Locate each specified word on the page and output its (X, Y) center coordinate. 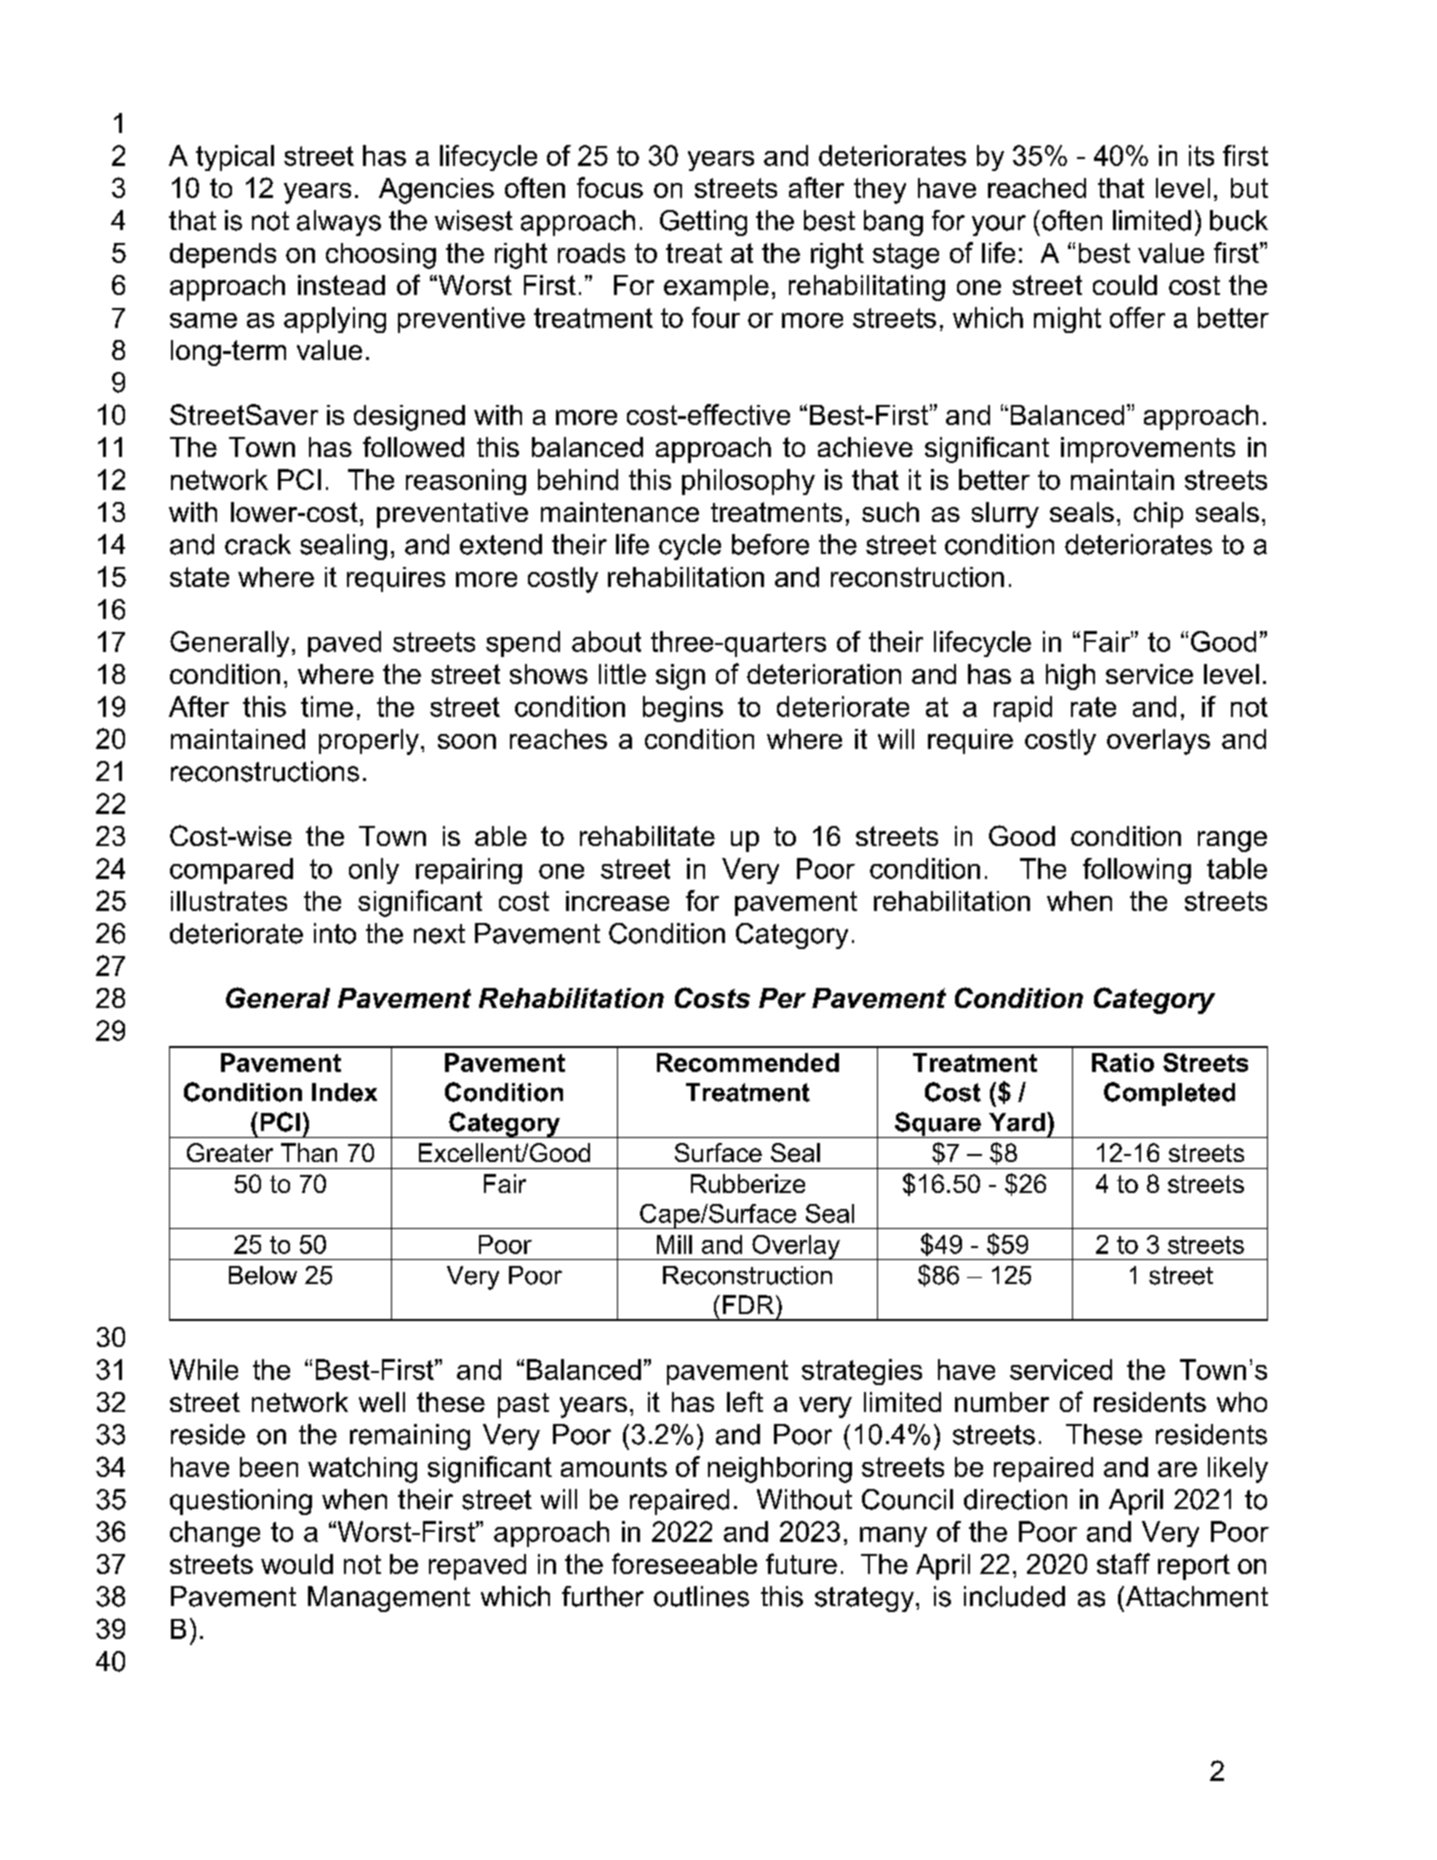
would (297, 1564)
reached (1037, 188)
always (339, 223)
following (1137, 871)
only (374, 871)
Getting (703, 223)
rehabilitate (647, 836)
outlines (701, 1596)
